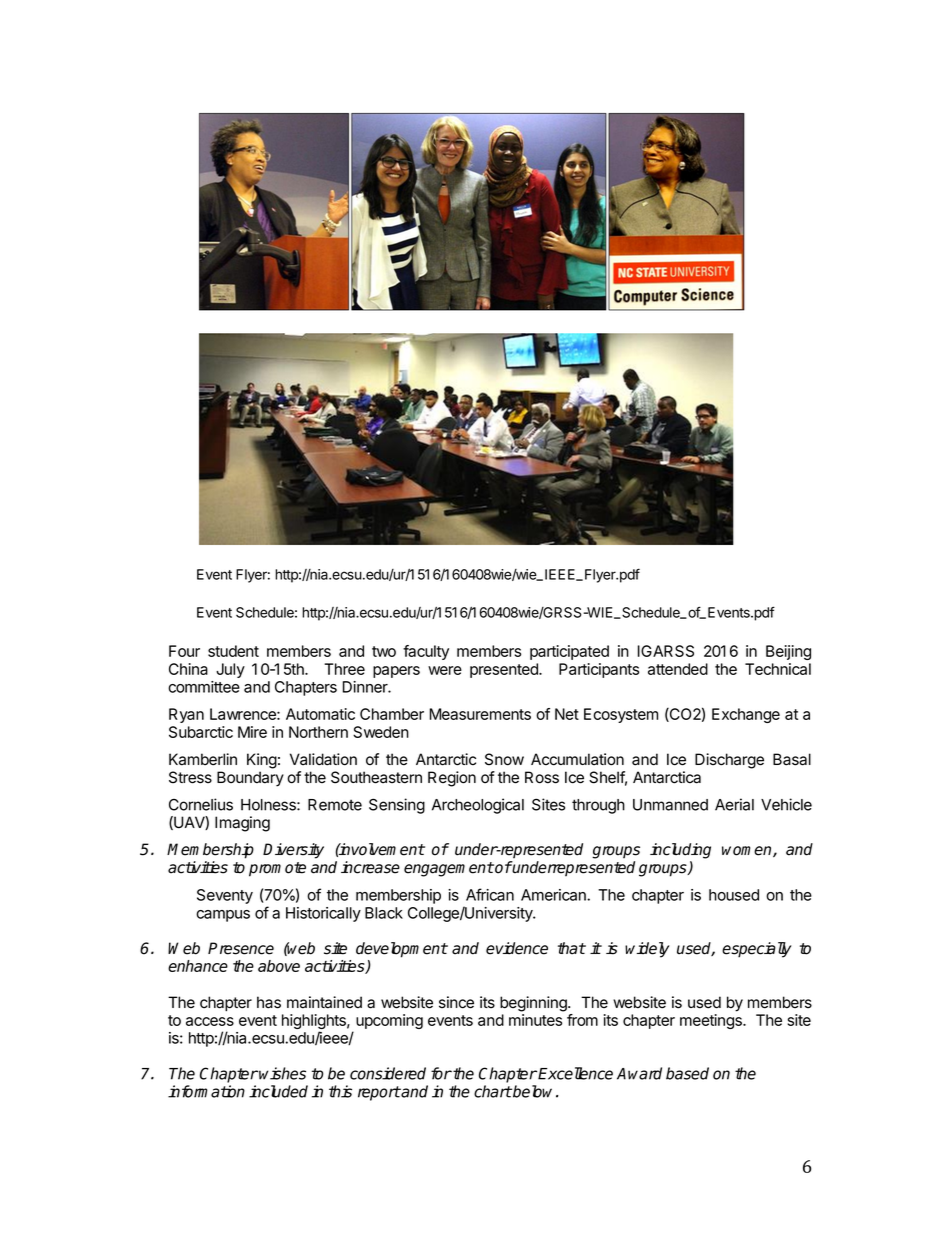  I want to click on especially, so click(756, 950).
